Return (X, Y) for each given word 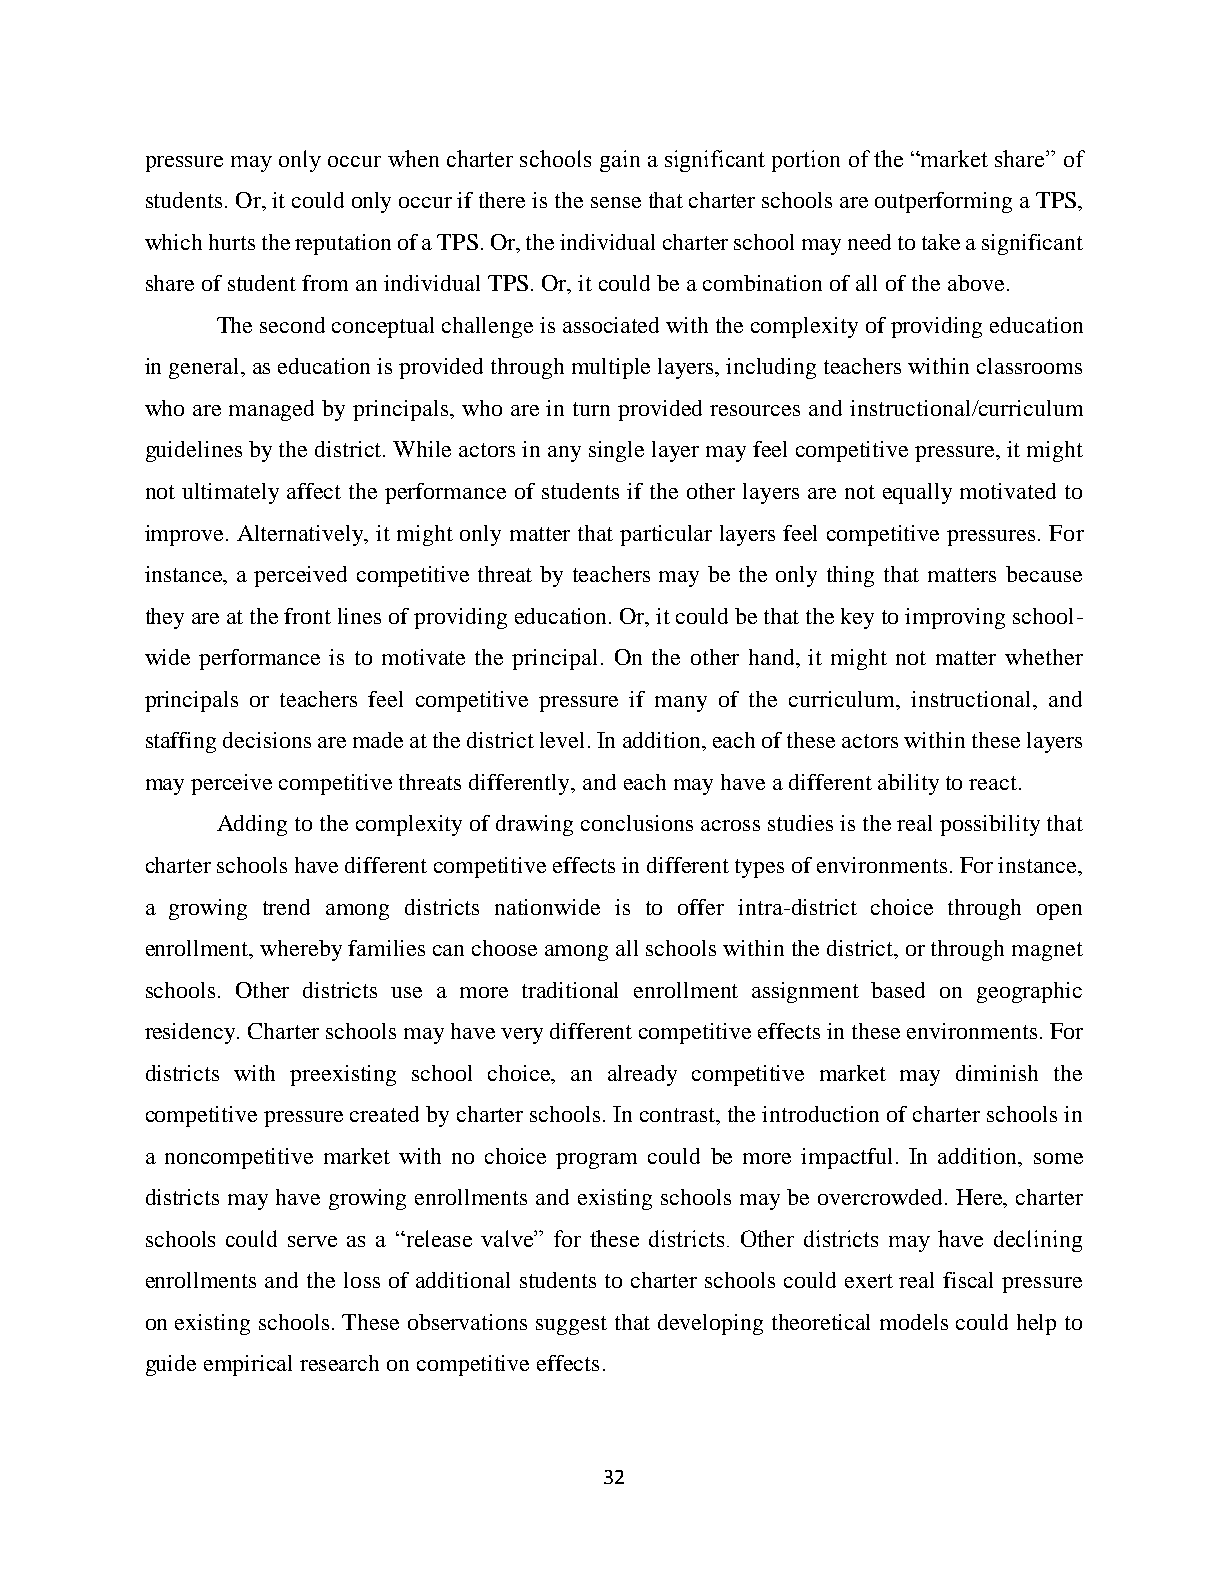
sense (616, 202)
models (914, 1322)
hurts (232, 242)
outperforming (943, 202)
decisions (267, 740)
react (994, 783)
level (562, 740)
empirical (248, 1365)
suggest (571, 1325)
